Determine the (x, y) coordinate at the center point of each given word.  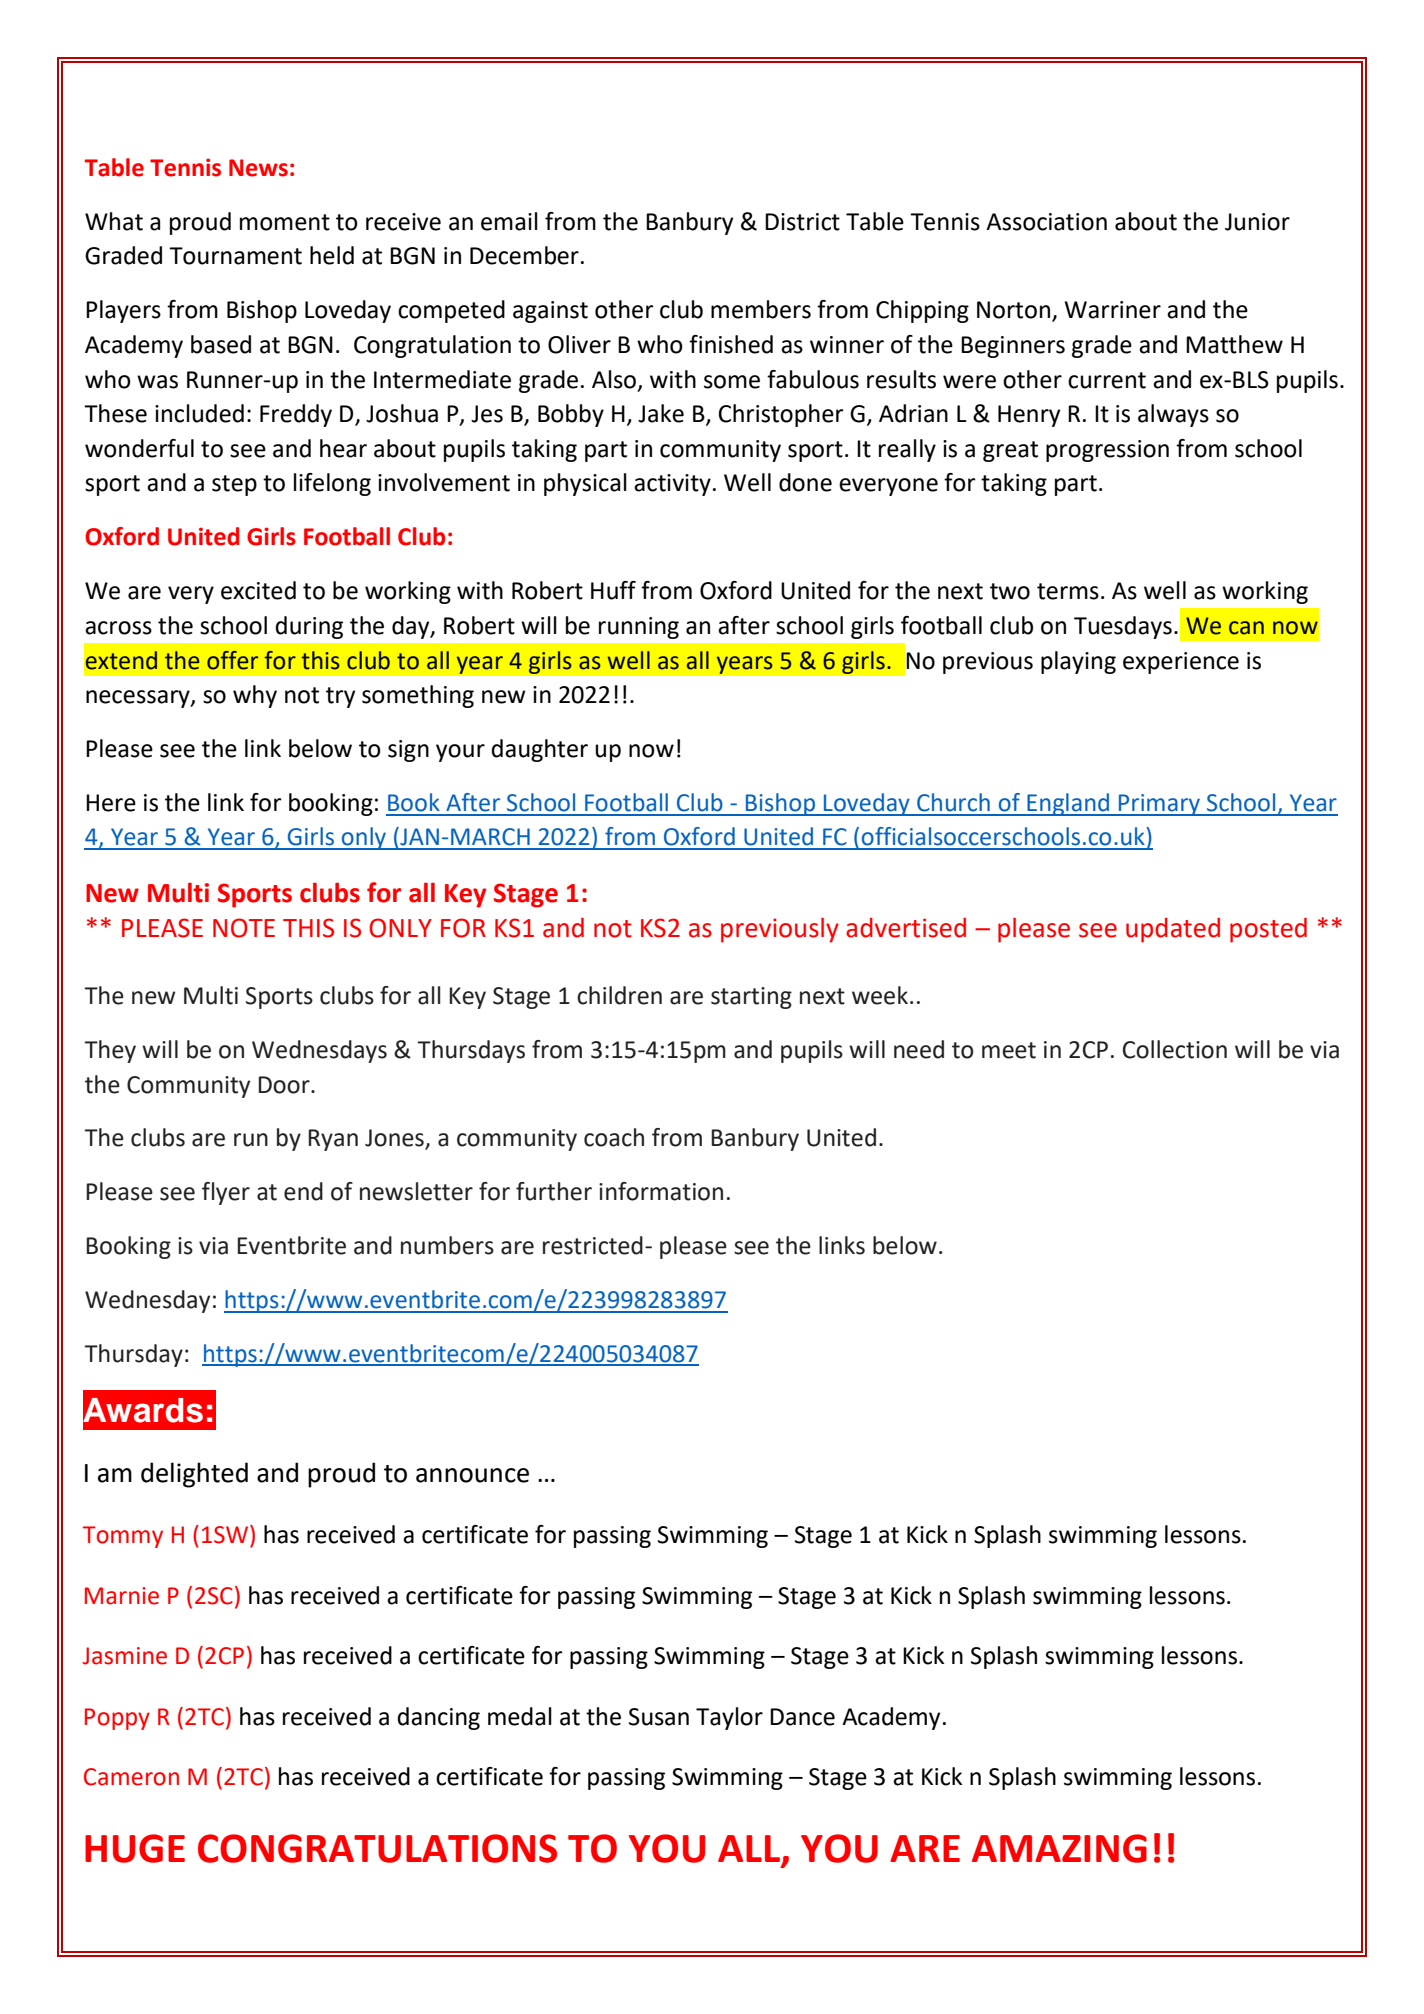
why (255, 696)
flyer (226, 1193)
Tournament (235, 256)
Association (1046, 222)
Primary (1160, 805)
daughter (539, 750)
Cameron (131, 1777)
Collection (1175, 1049)
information (661, 1191)
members (761, 309)
